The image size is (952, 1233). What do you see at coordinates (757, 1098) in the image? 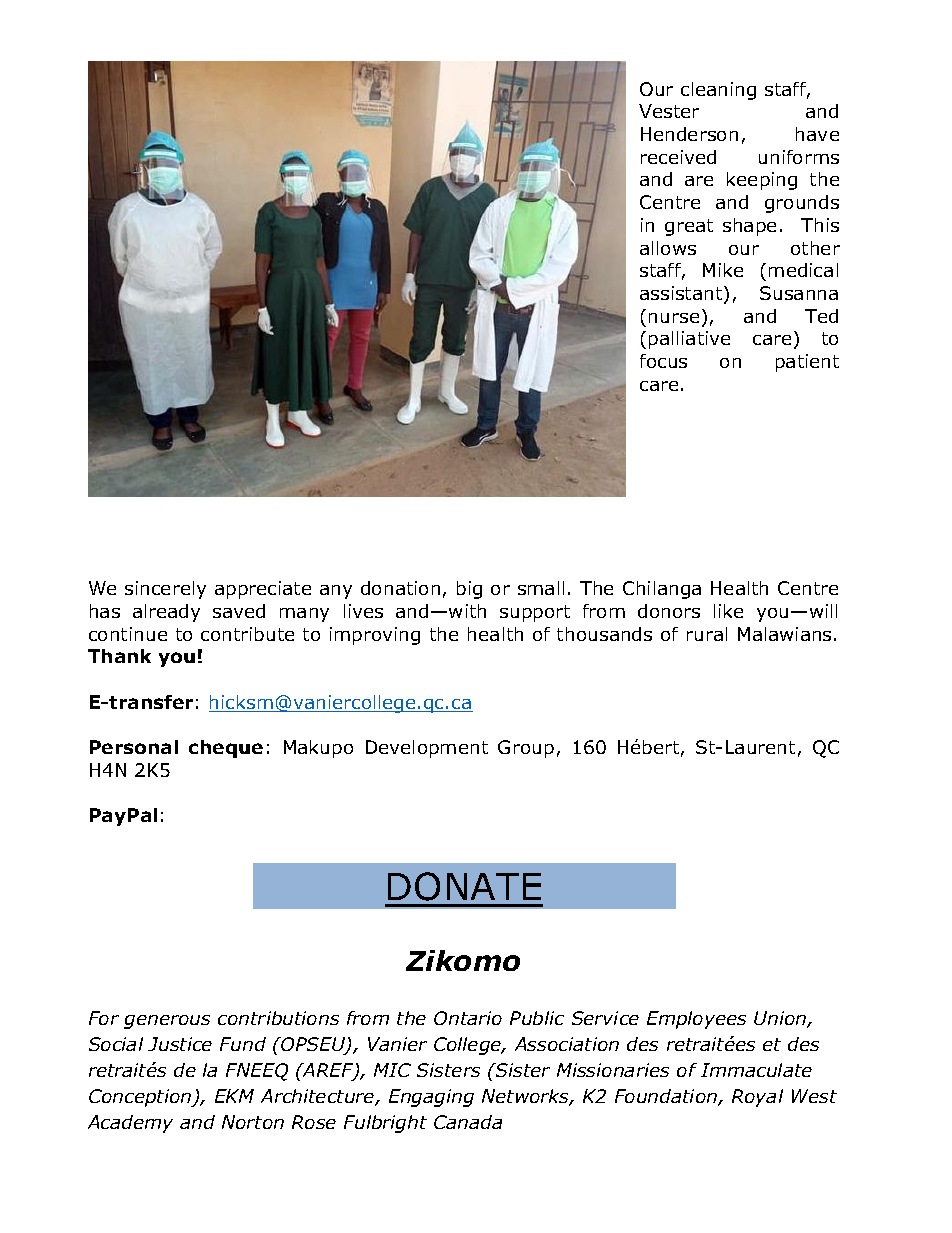
I see `Royal` at bounding box center [757, 1098].
